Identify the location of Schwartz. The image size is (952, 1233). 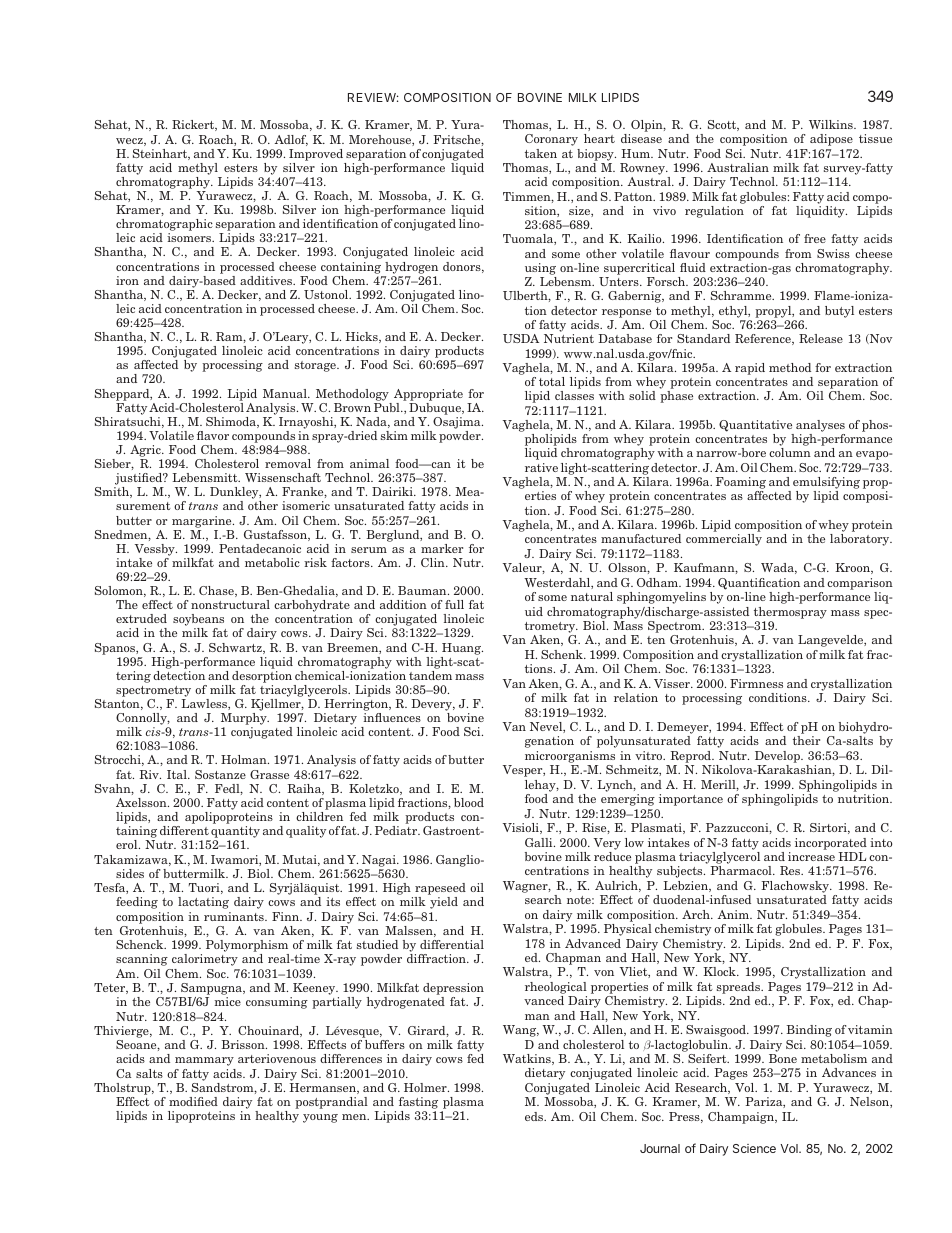
(236, 648).
